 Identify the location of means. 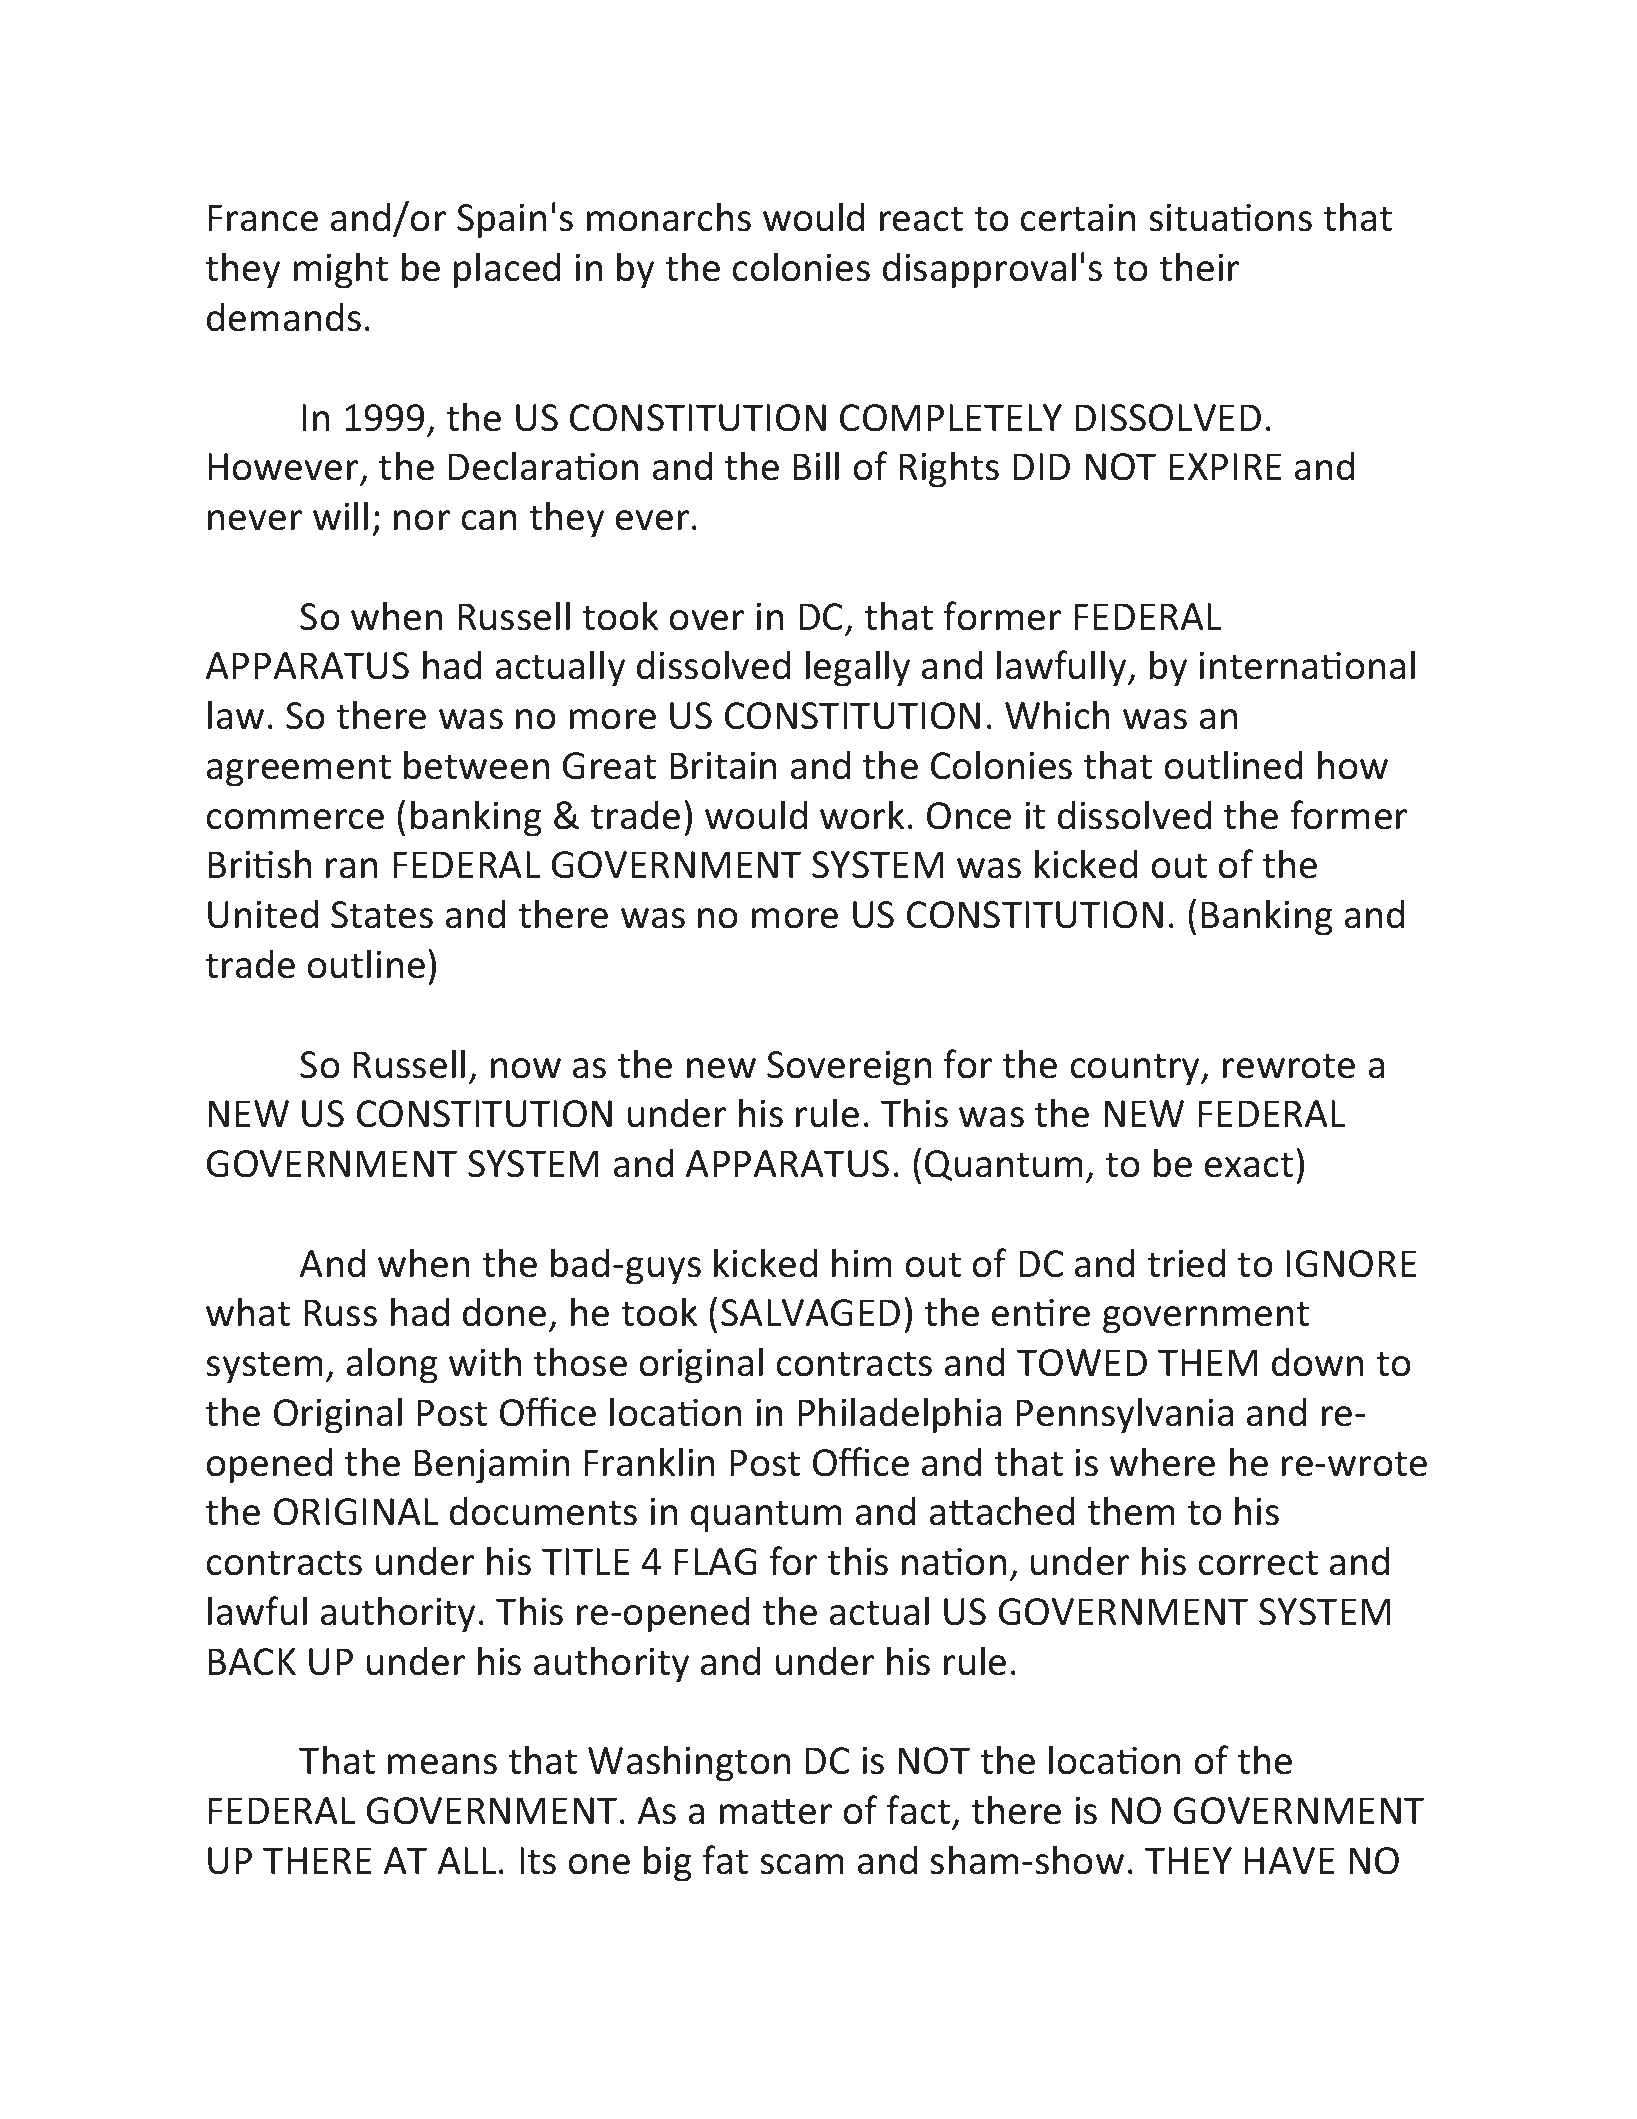
(442, 1764).
